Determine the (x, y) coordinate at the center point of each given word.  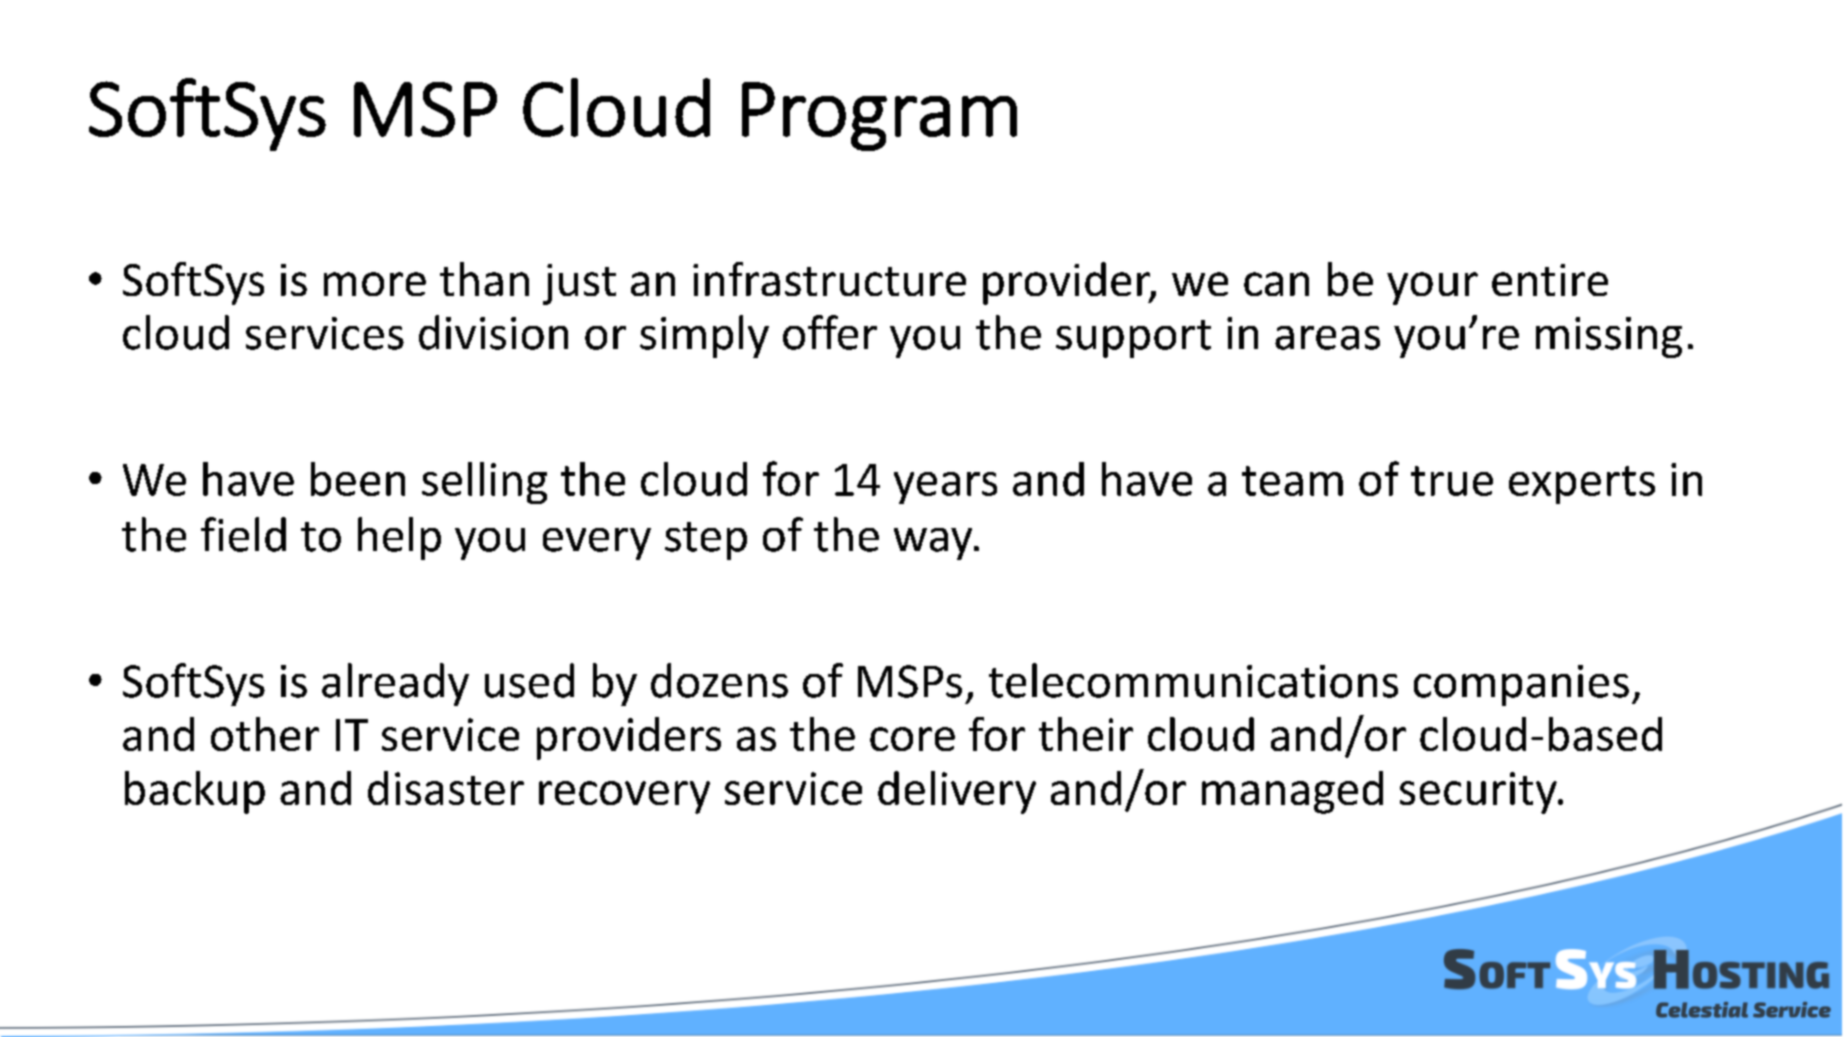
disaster (446, 788)
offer (830, 332)
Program (879, 116)
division (493, 332)
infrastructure (829, 279)
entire (1550, 280)
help (399, 538)
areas (1327, 338)
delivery (957, 792)
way (934, 544)
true (1452, 481)
